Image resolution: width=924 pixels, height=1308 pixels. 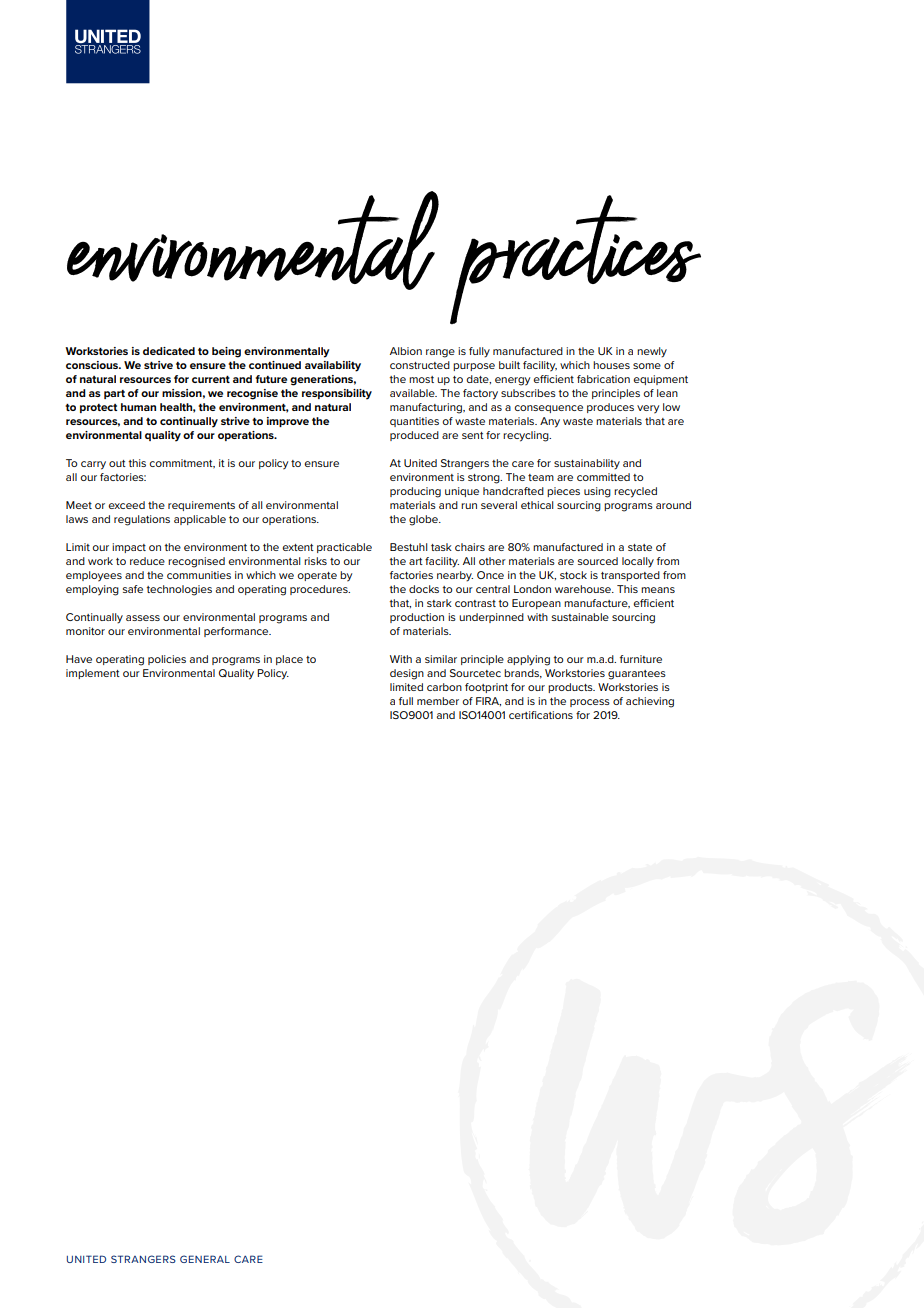 I want to click on practices, so click(x=575, y=259).
